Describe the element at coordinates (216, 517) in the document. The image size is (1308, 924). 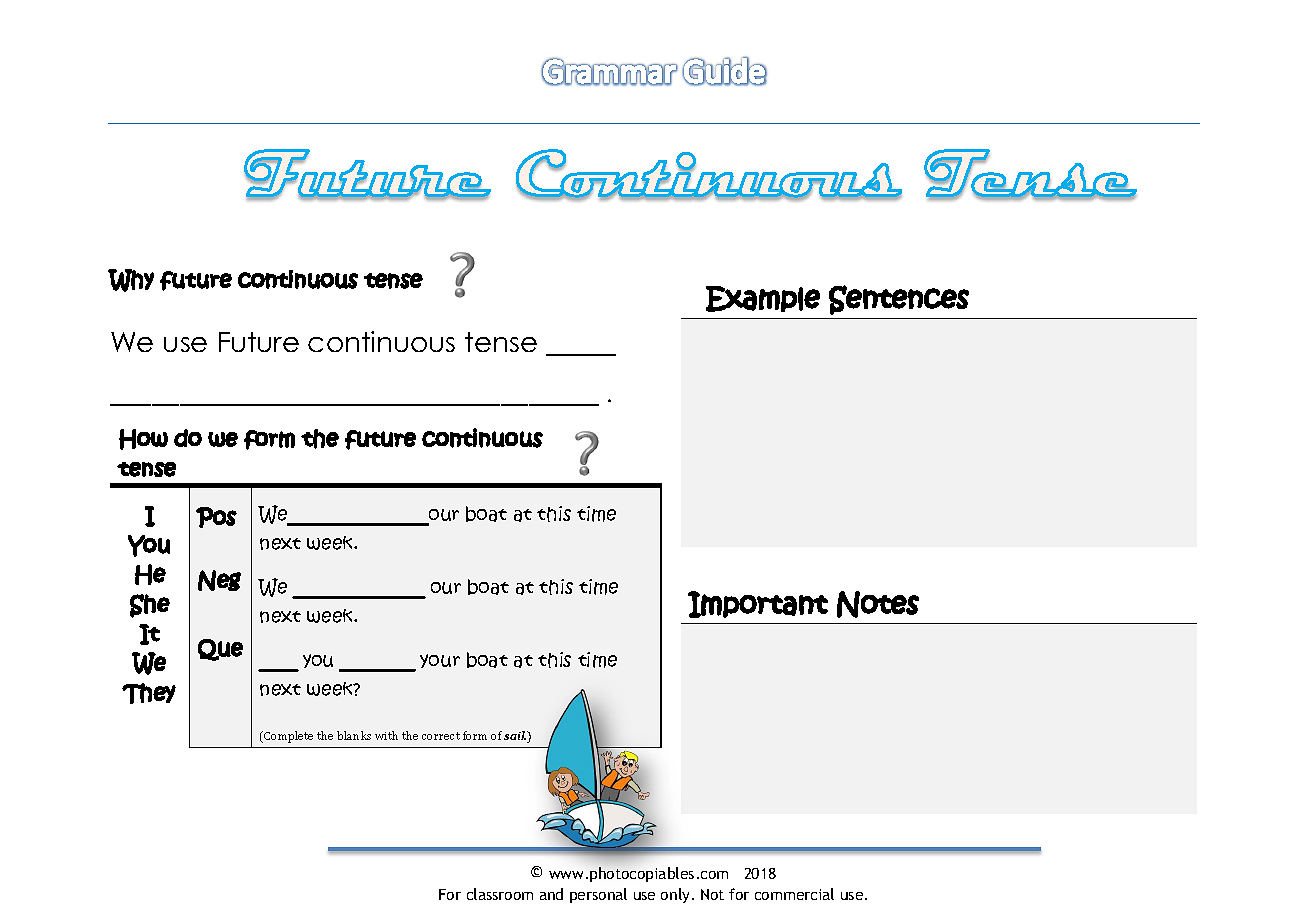
I see `Pos` at that location.
